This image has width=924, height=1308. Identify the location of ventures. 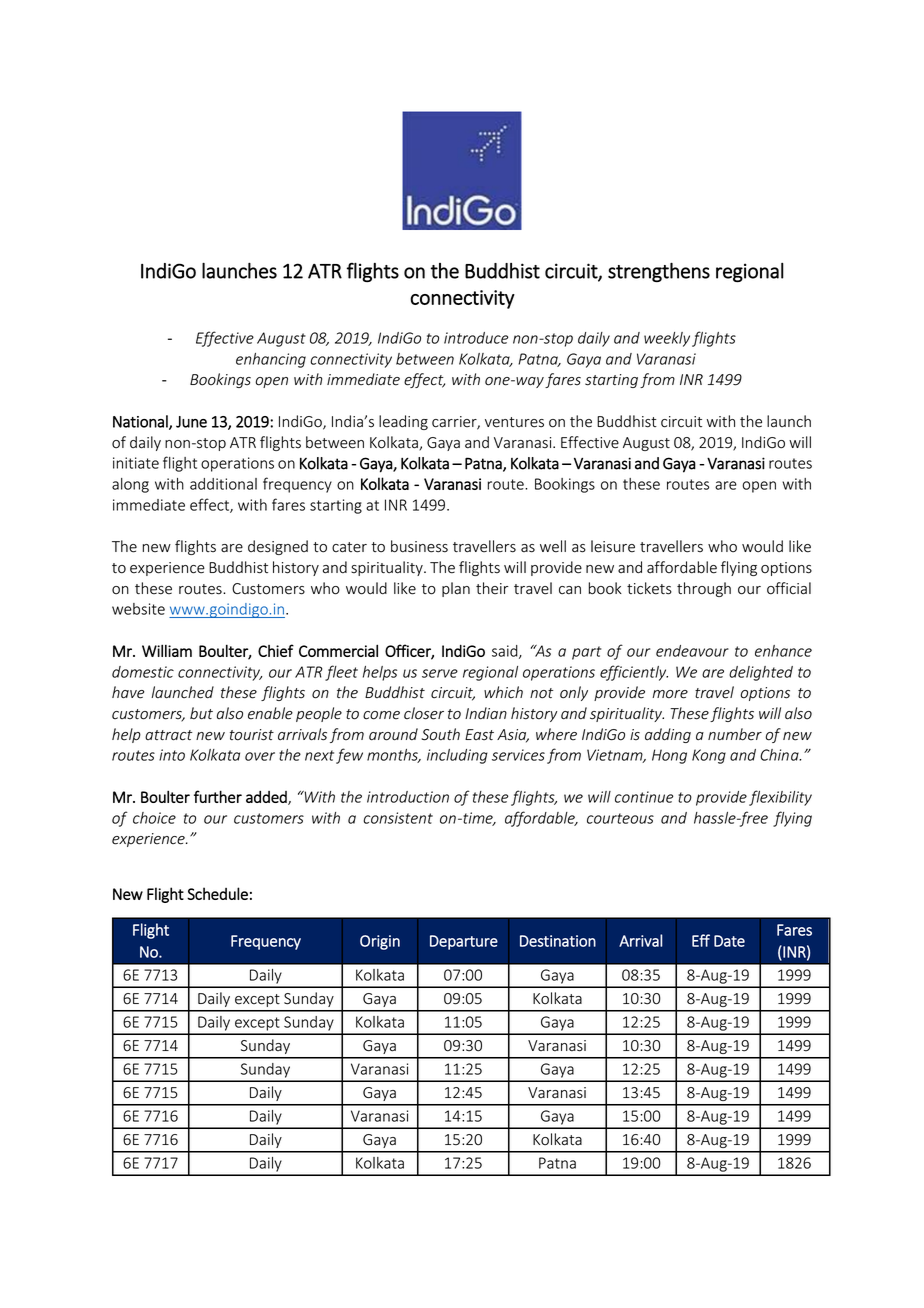
(514, 422).
